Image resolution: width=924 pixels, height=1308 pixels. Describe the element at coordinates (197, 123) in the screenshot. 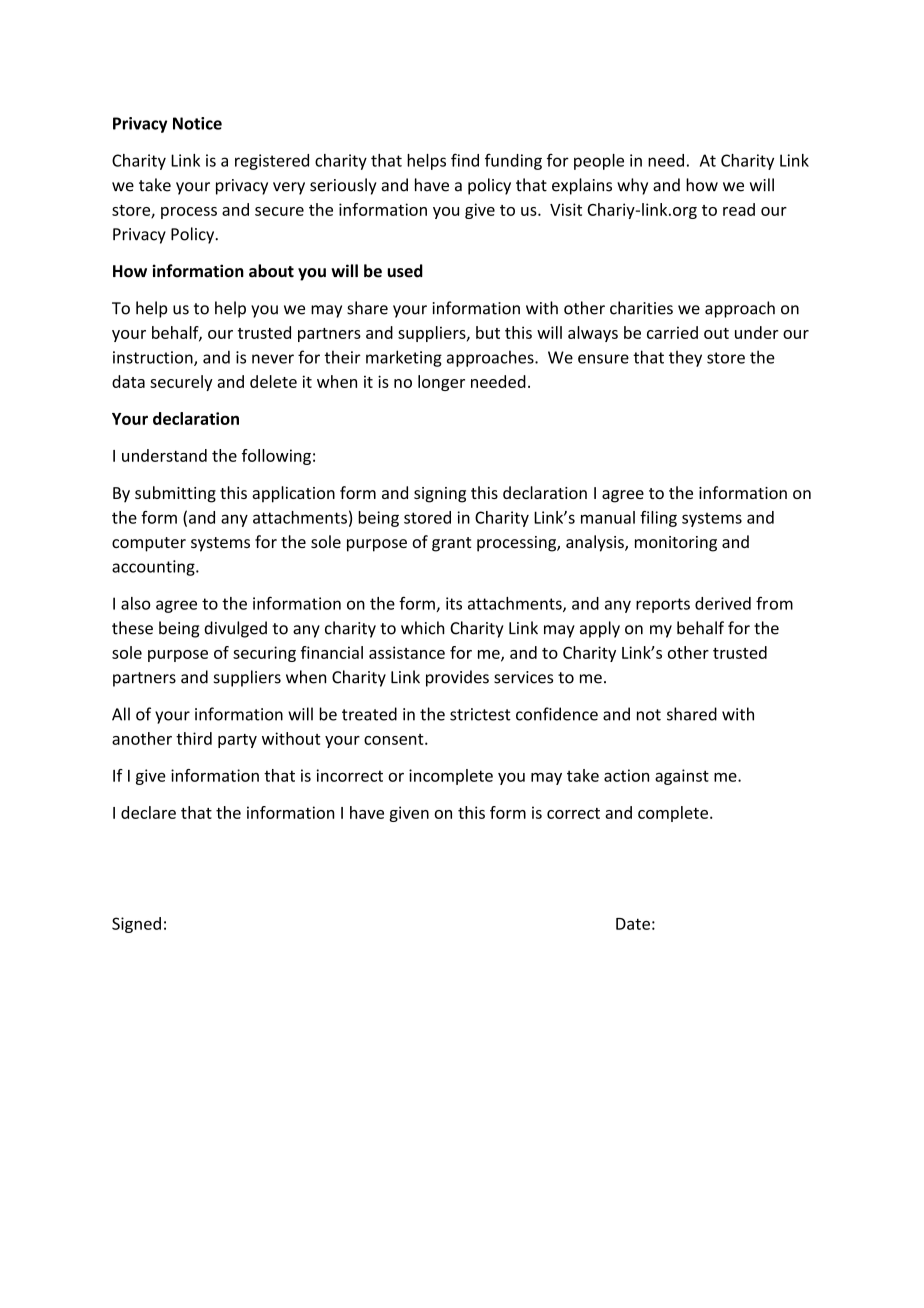

I see `Notice` at that location.
